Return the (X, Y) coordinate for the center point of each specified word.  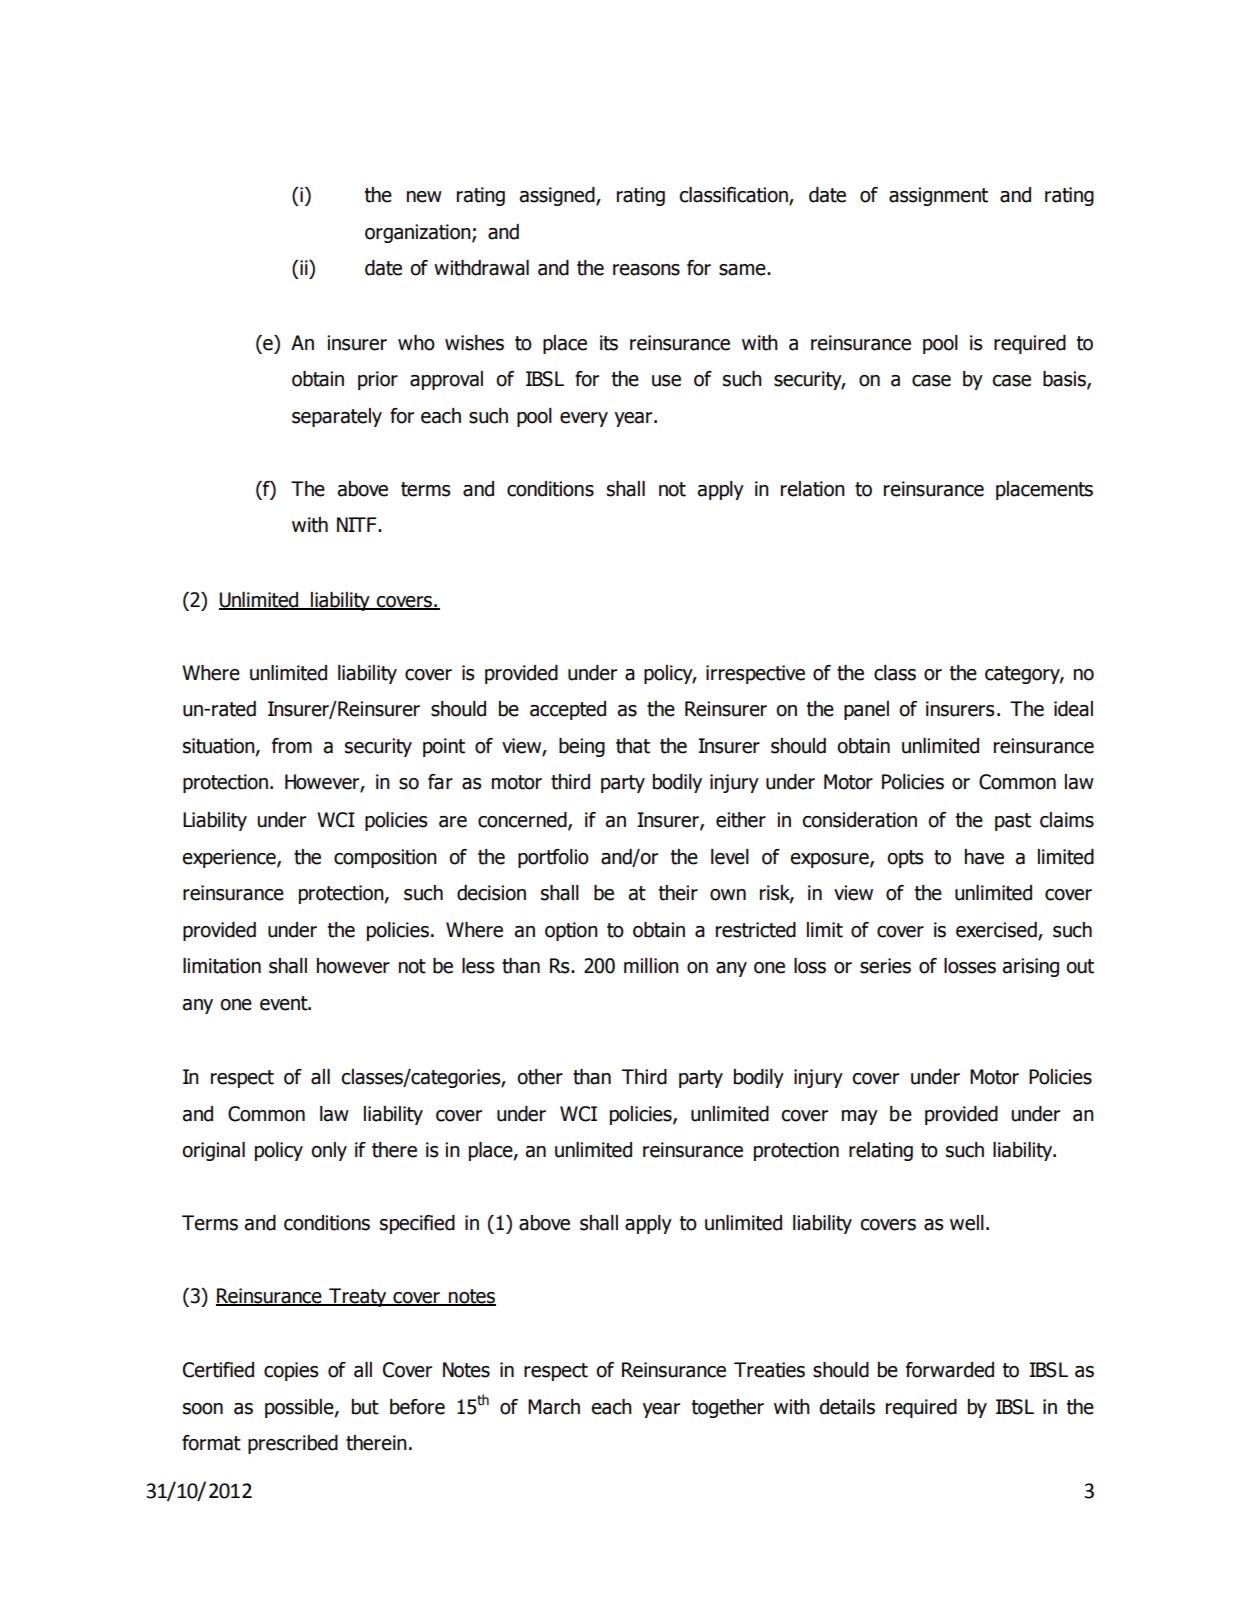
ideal (1073, 709)
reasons (646, 270)
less (478, 966)
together (728, 1408)
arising (1030, 967)
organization (419, 233)
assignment (938, 196)
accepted (568, 710)
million (651, 966)
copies (291, 1371)
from (292, 746)
